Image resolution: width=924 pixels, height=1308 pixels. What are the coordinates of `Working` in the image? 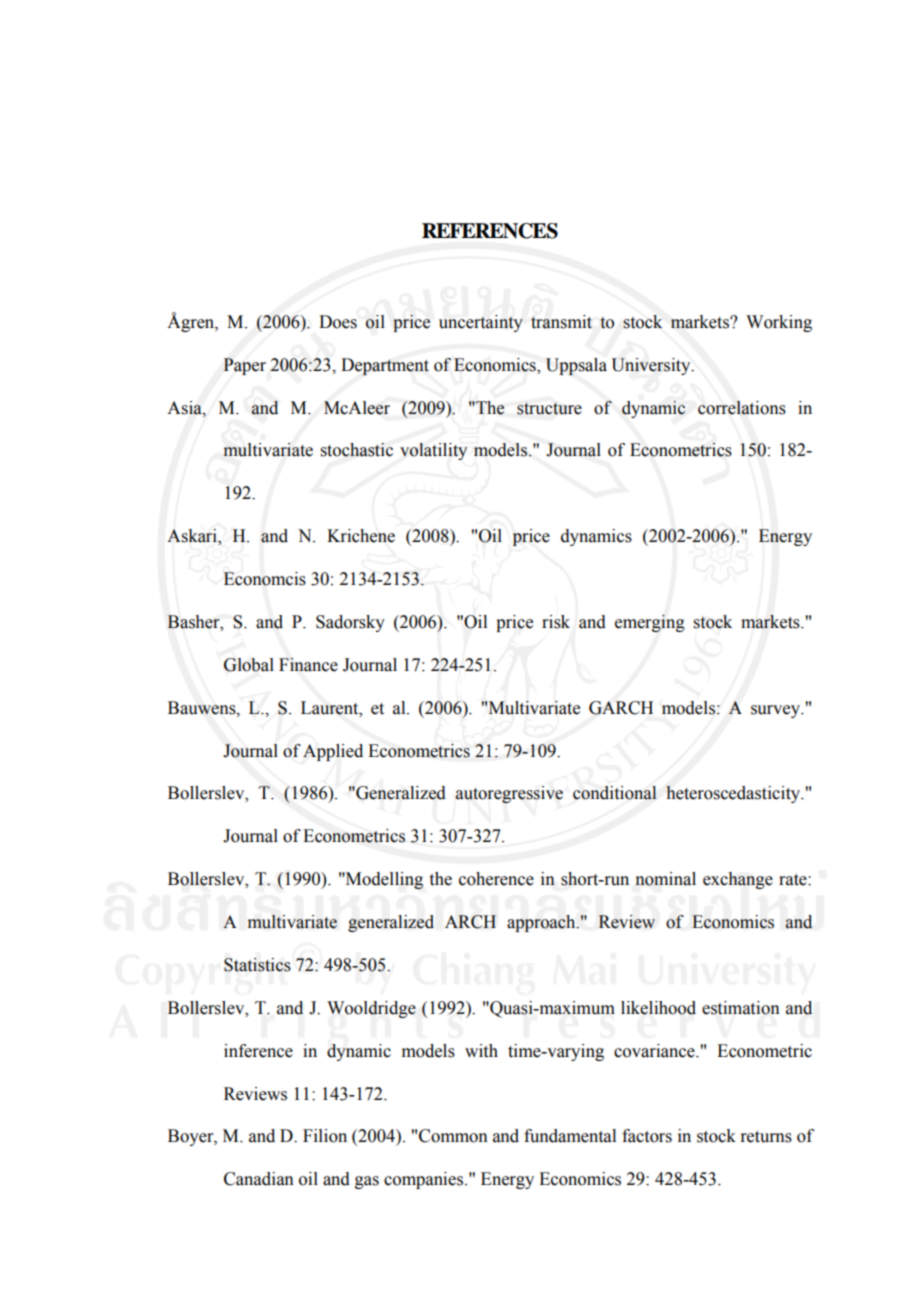 It's located at (779, 323).
